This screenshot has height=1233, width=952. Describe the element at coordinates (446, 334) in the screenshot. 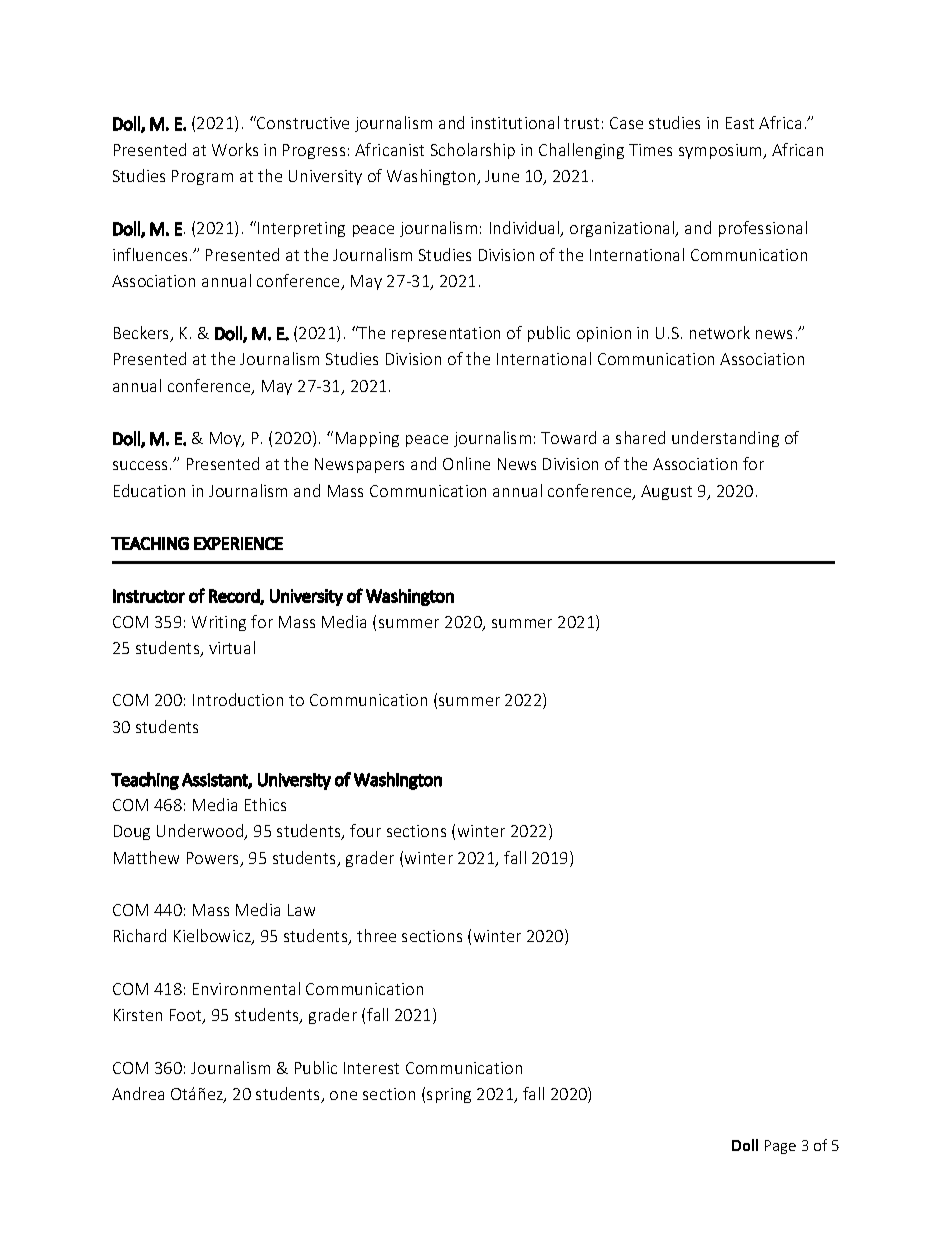

I see `representation` at that location.
